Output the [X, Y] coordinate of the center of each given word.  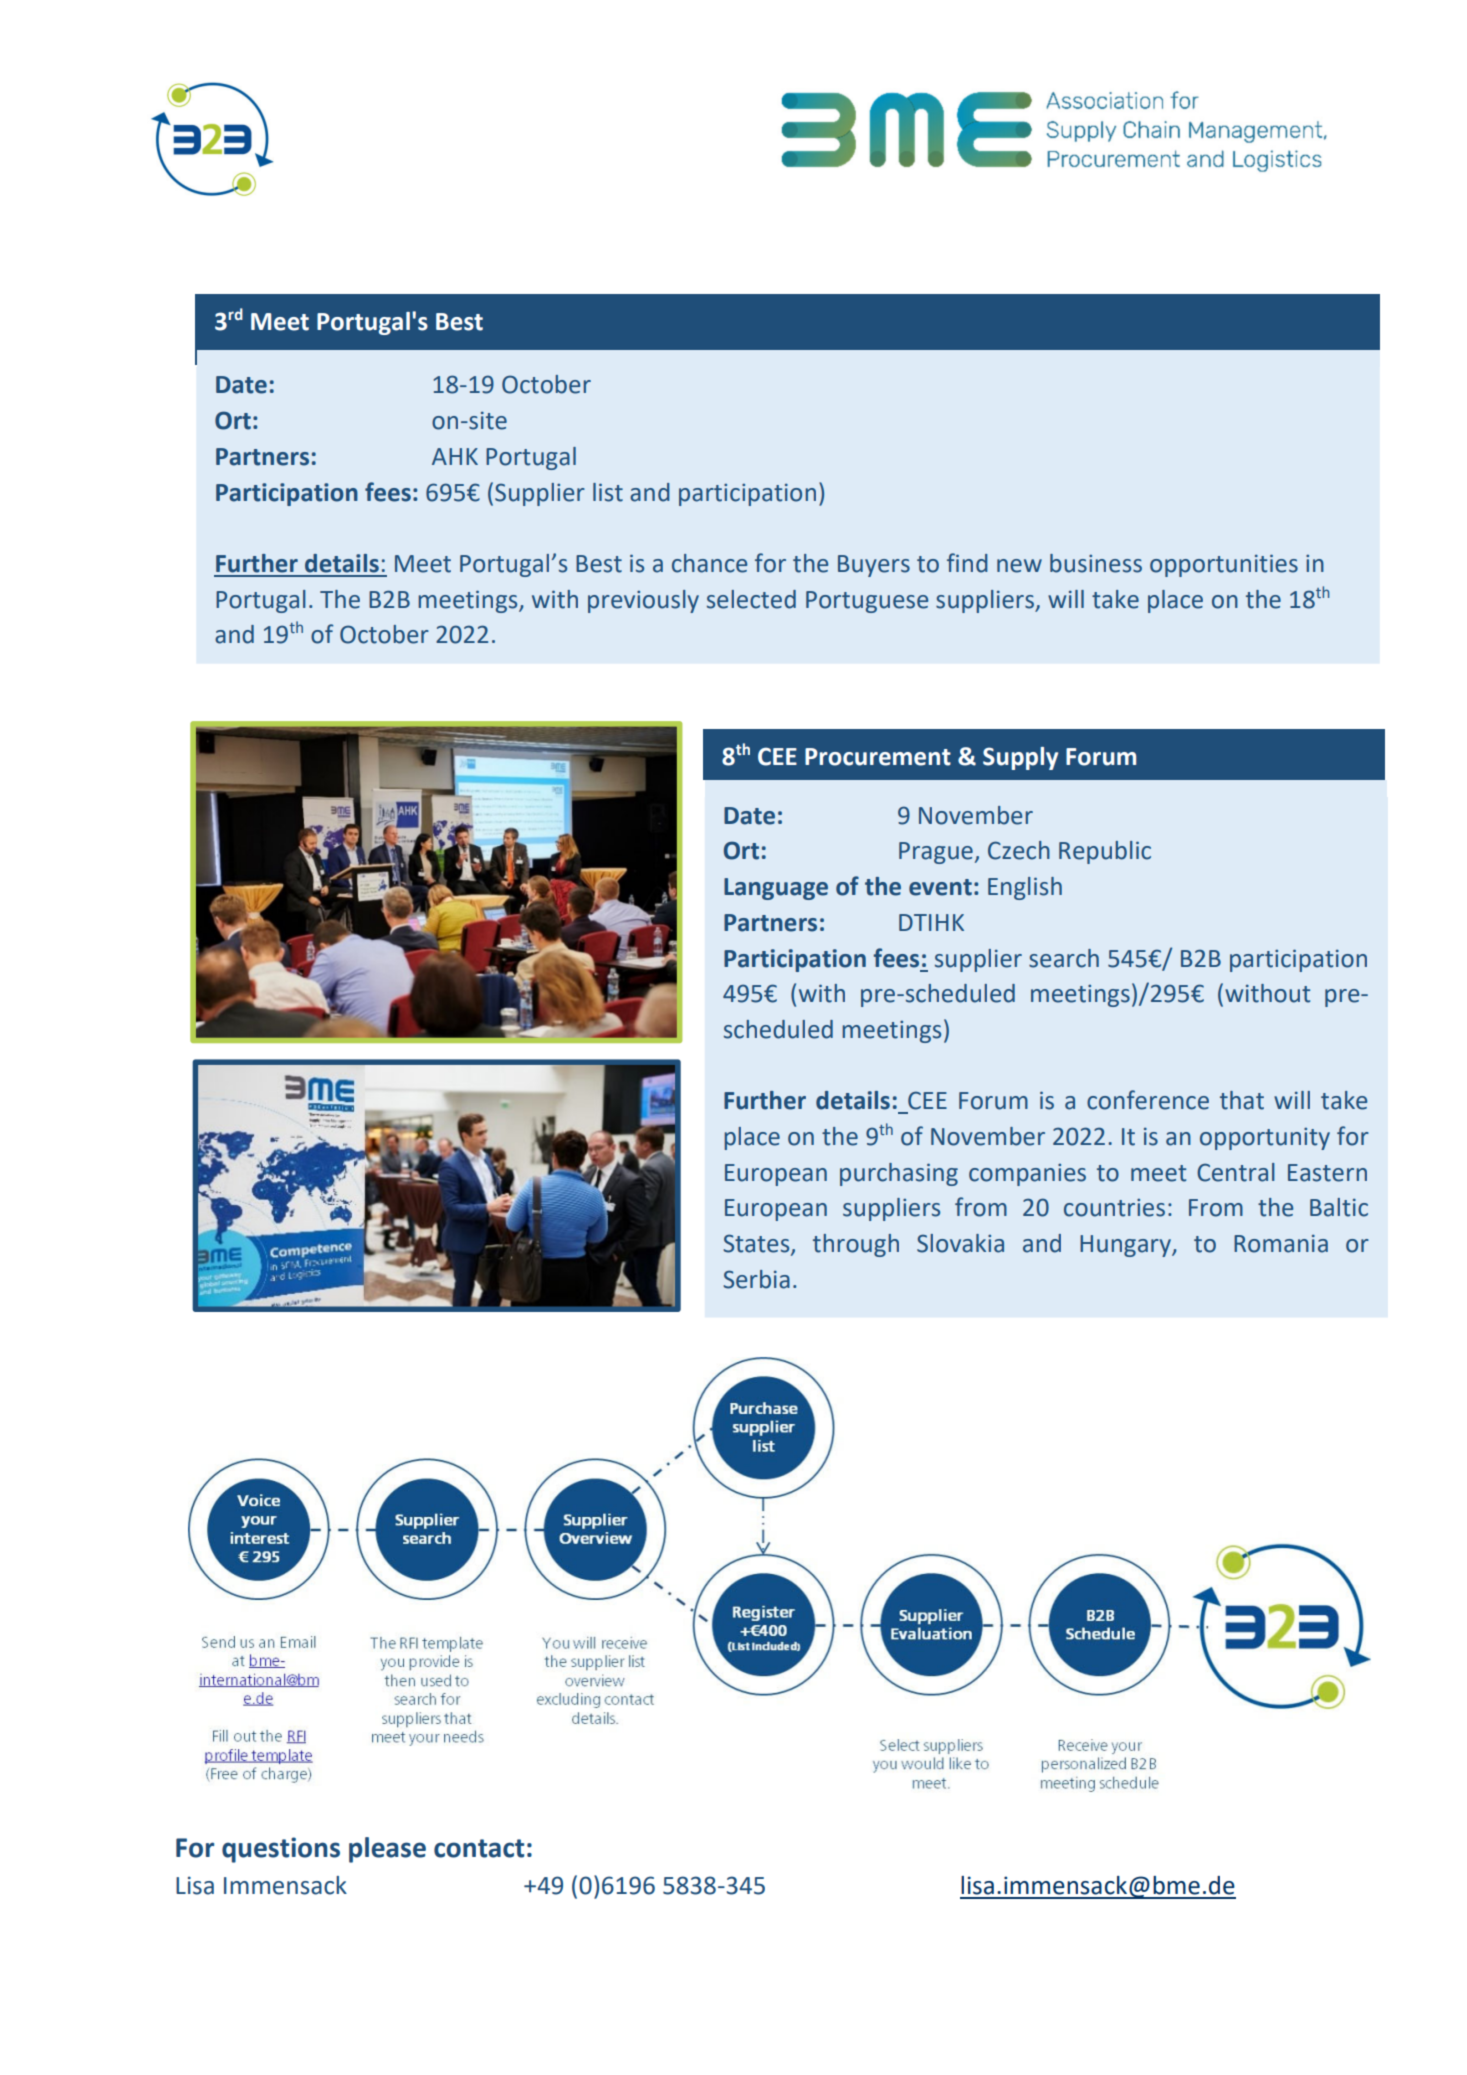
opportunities [1224, 565]
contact [479, 1848]
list [608, 492]
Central [1236, 1172]
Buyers [874, 566]
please [387, 1850]
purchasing [899, 1174]
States [757, 1244]
